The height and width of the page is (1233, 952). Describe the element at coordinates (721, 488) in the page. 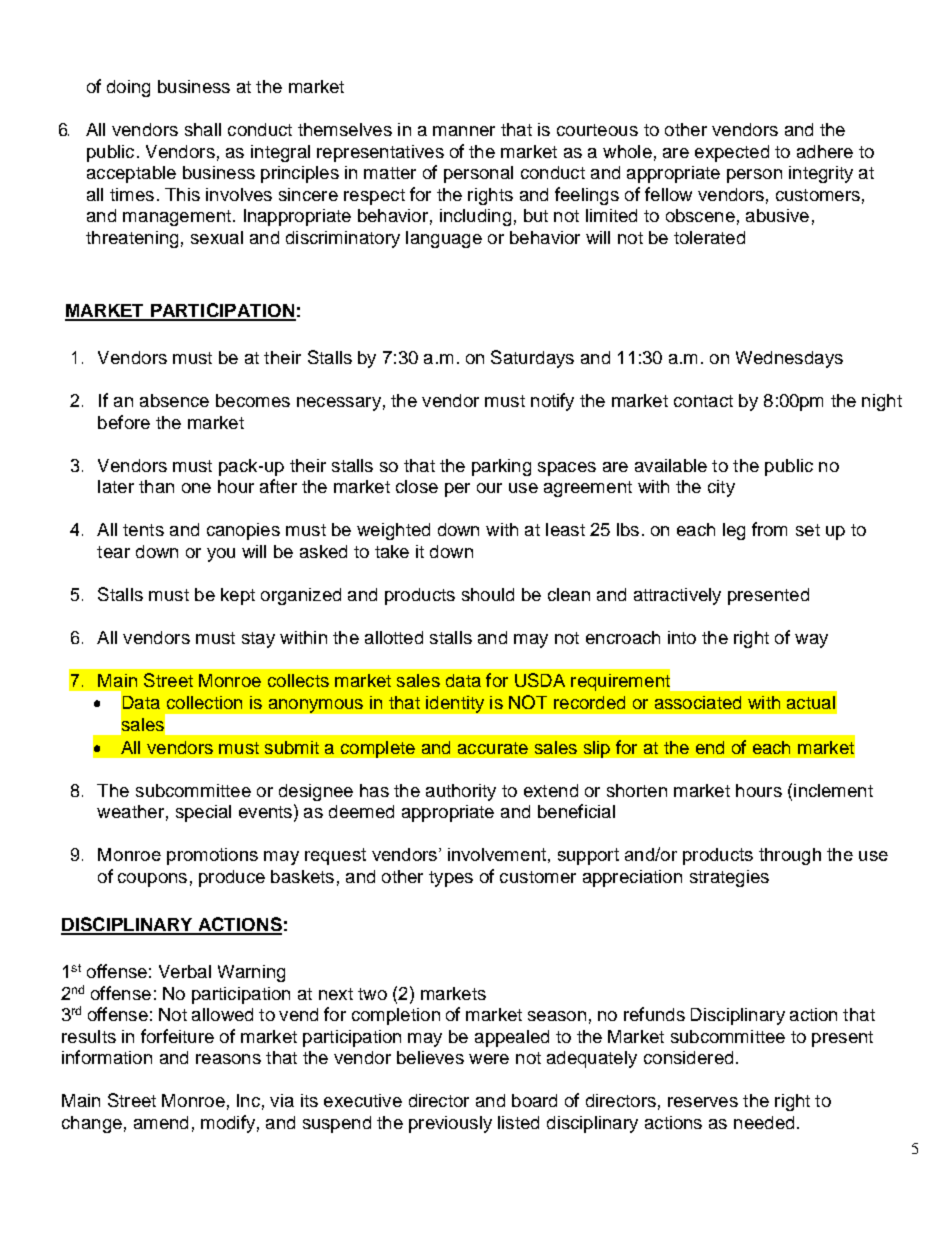

I see `city` at that location.
